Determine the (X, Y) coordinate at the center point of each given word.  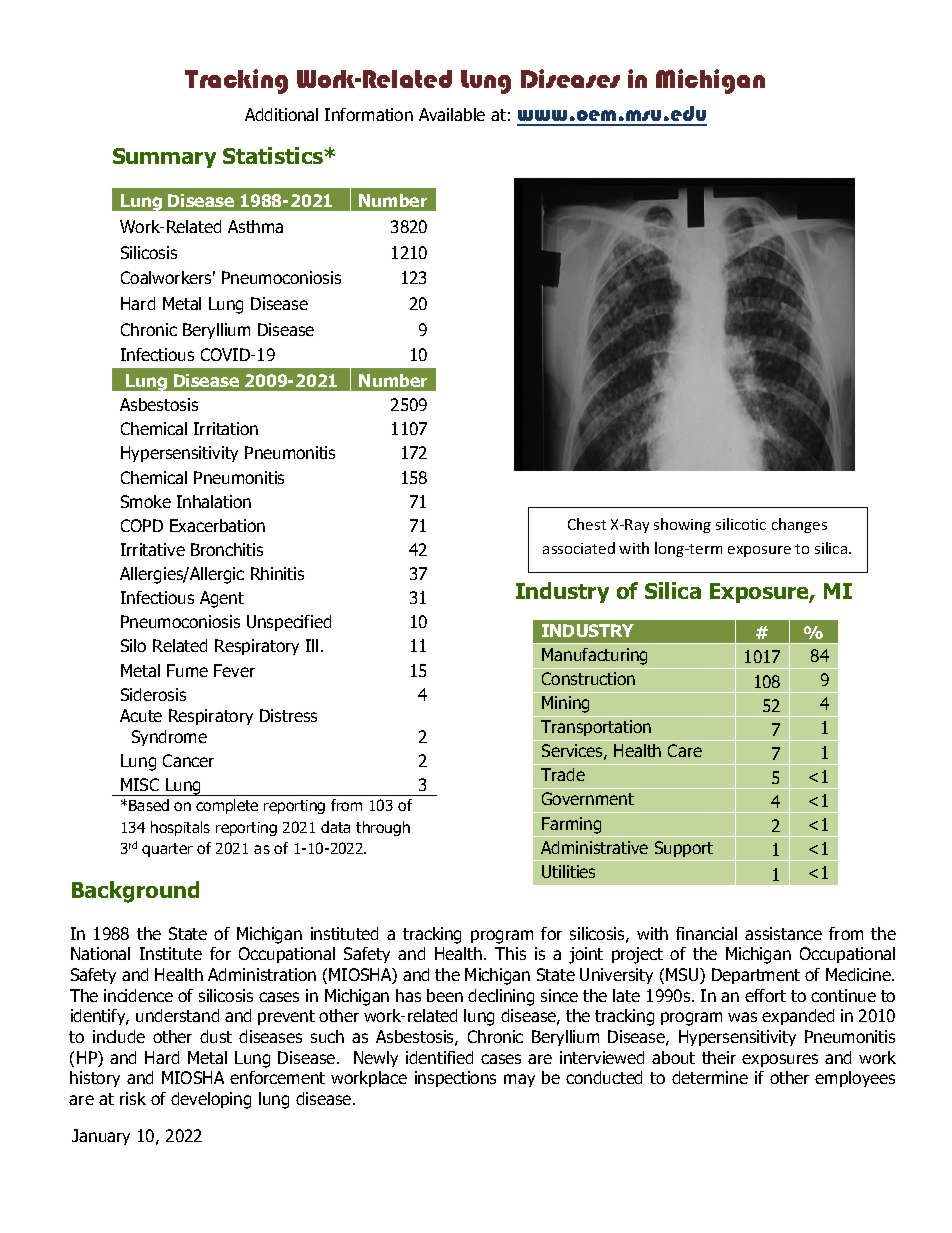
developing (211, 1100)
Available (452, 114)
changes (799, 525)
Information (369, 114)
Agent (222, 599)
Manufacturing (594, 656)
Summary (164, 158)
